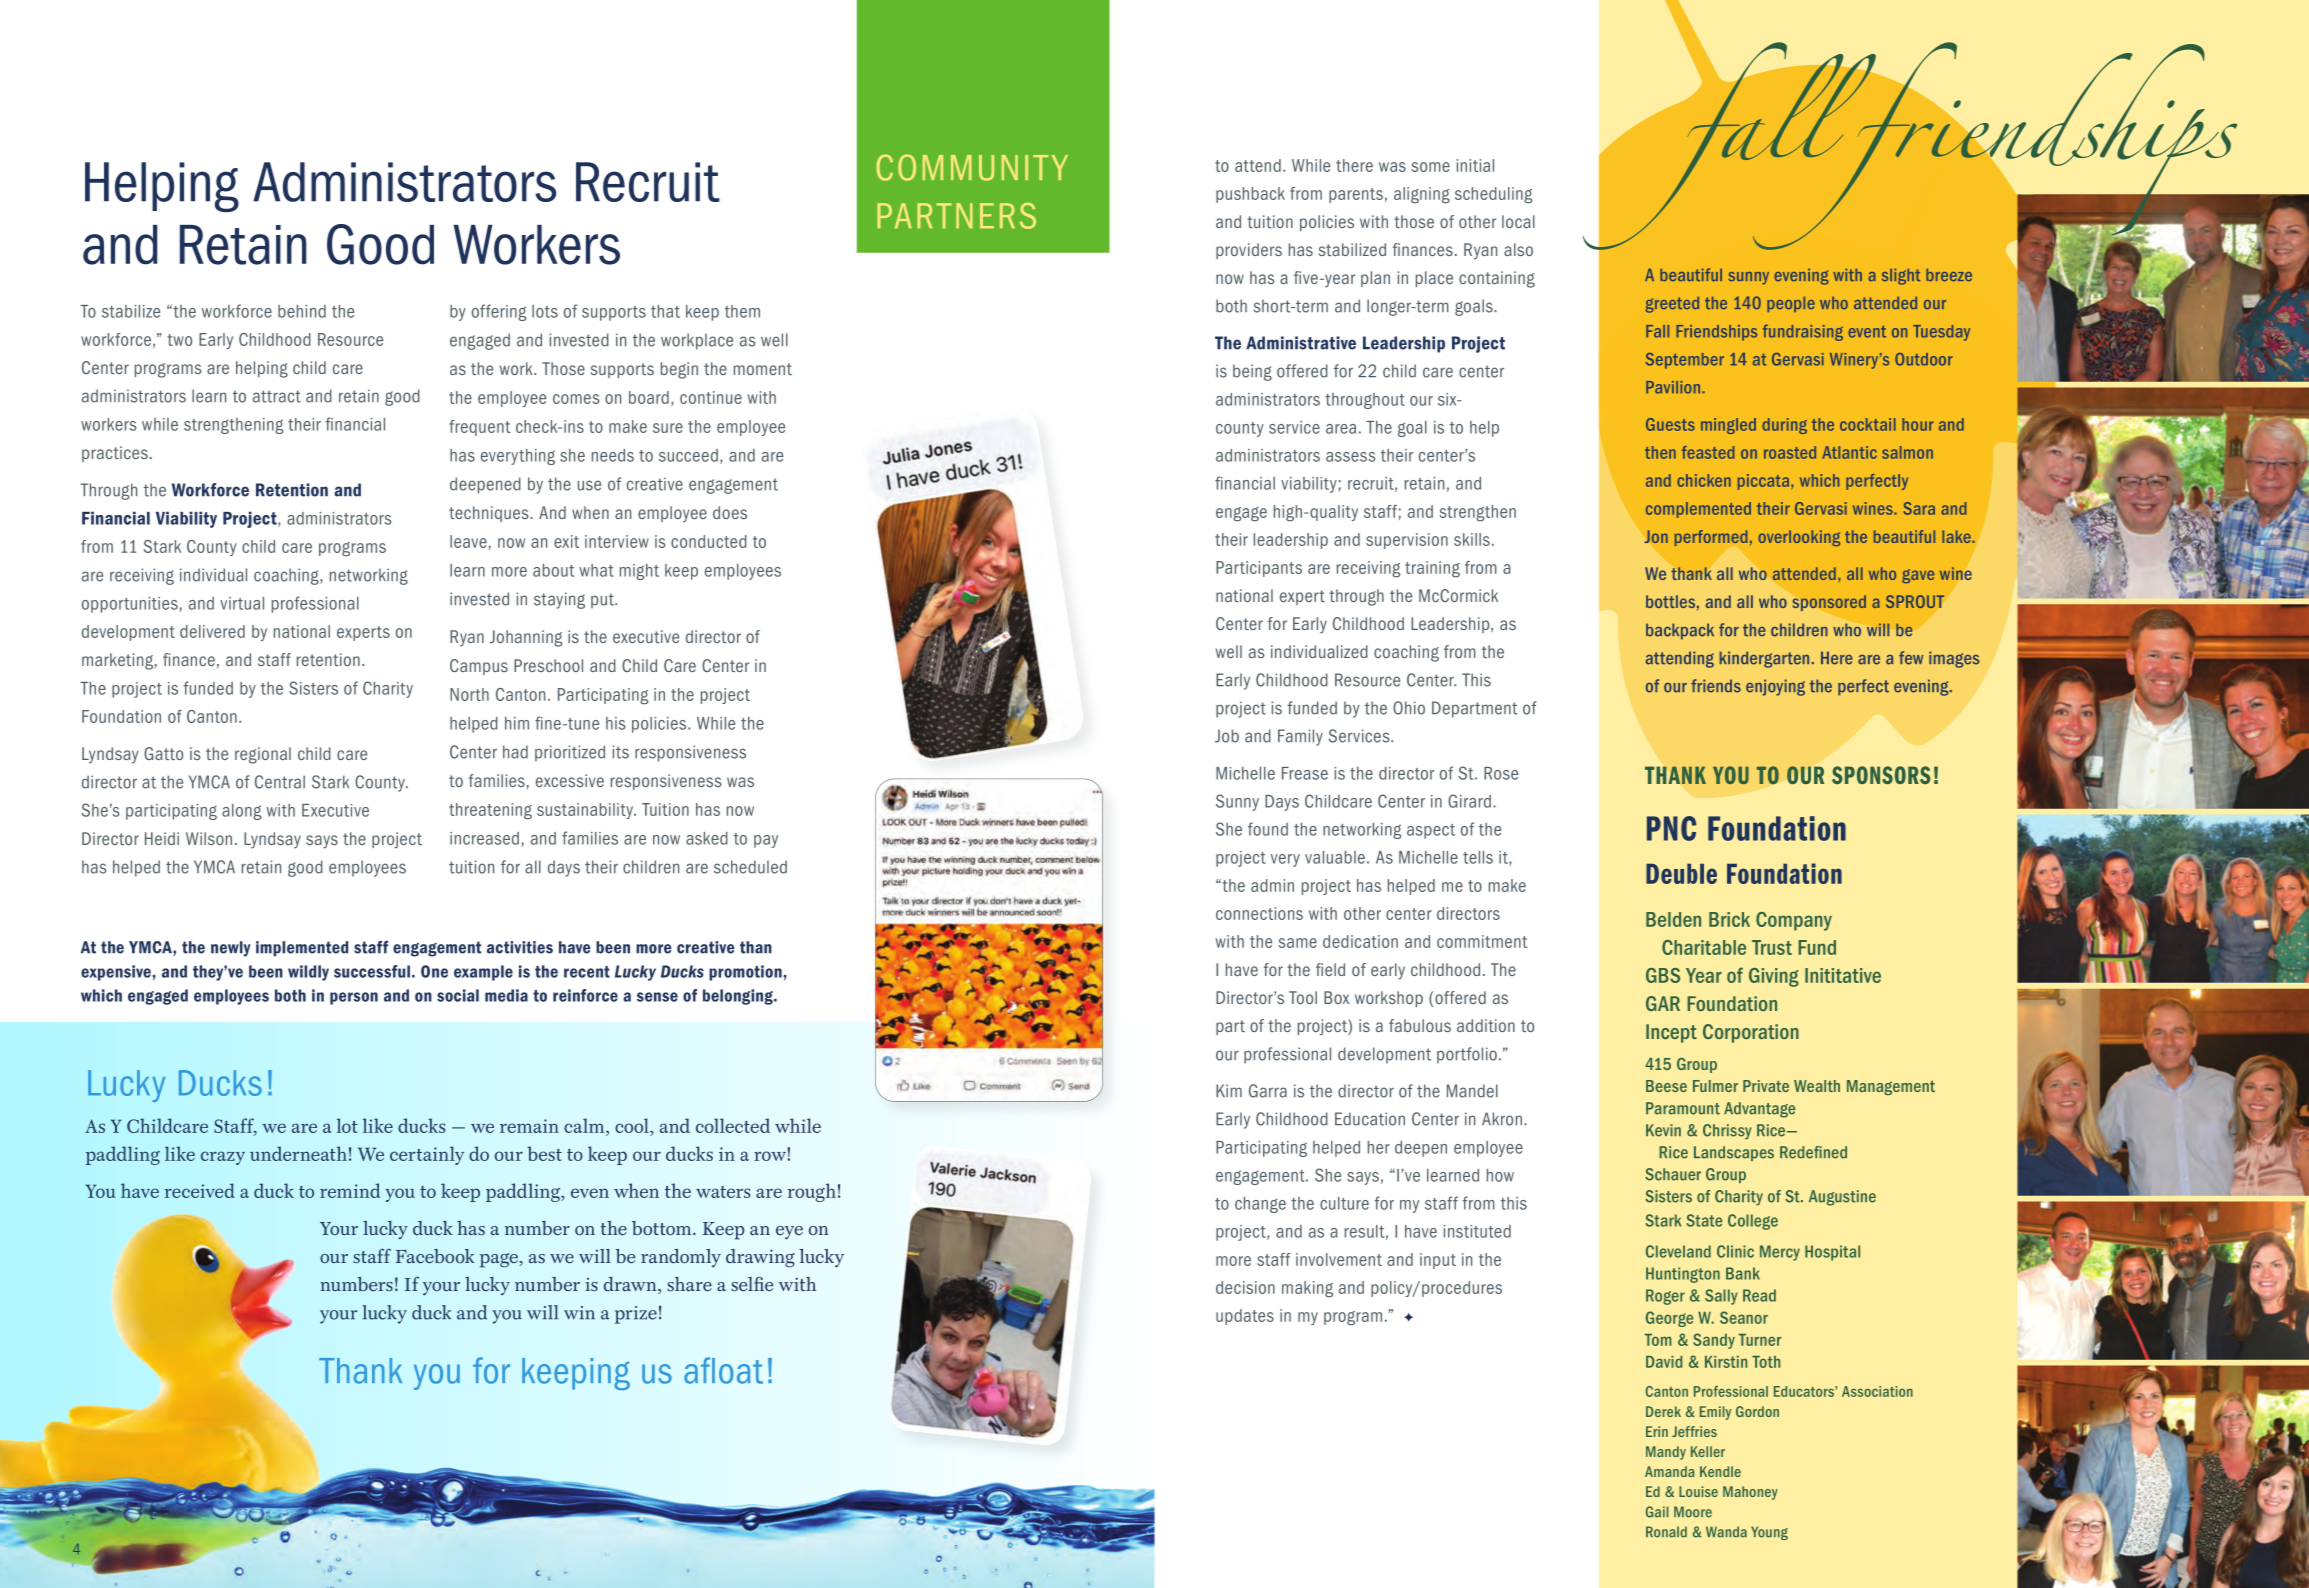  I want to click on afloat, so click(723, 1370).
